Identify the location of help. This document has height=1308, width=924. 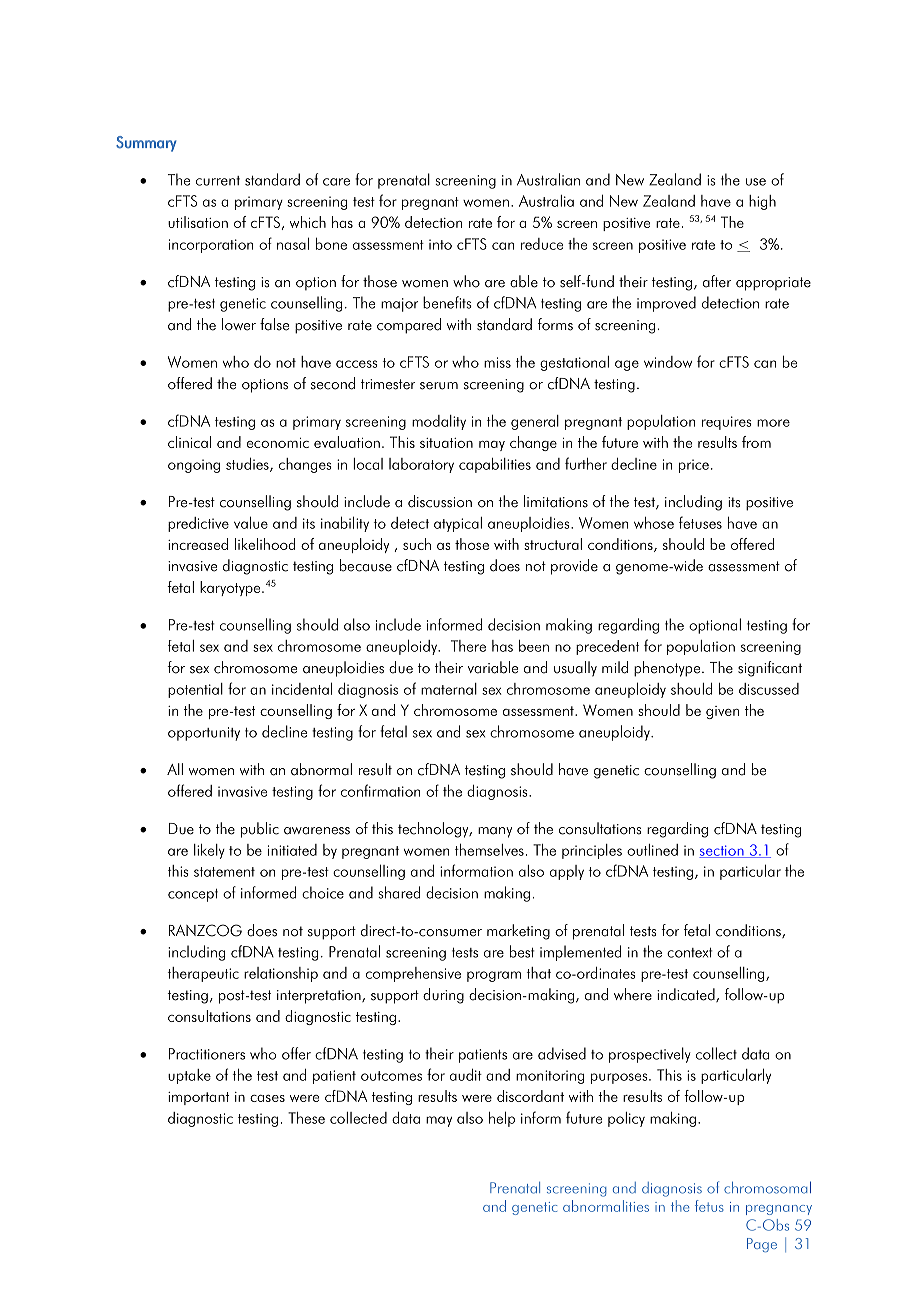
(502, 1119).
